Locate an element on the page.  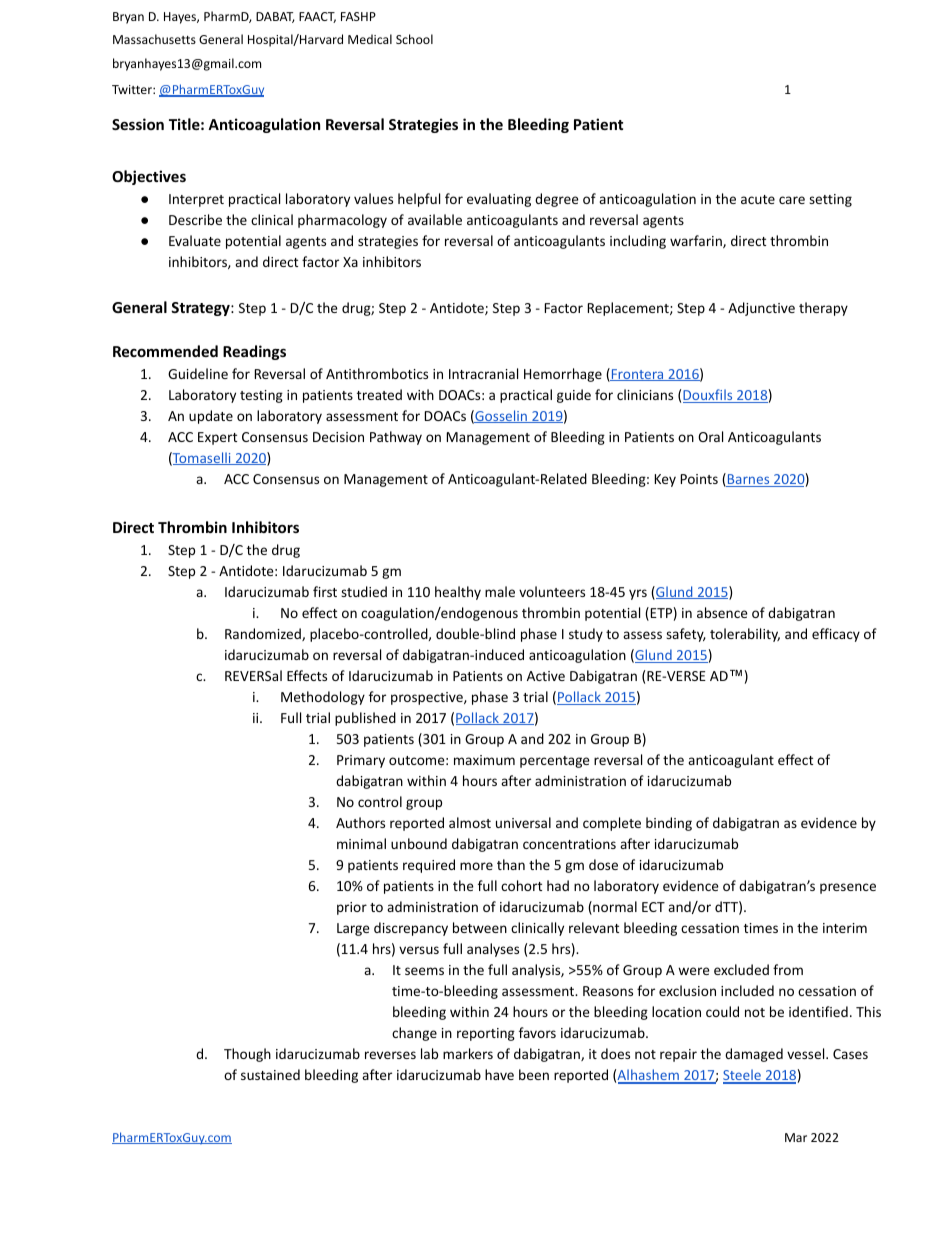
Strategy is located at coordinates (201, 309).
